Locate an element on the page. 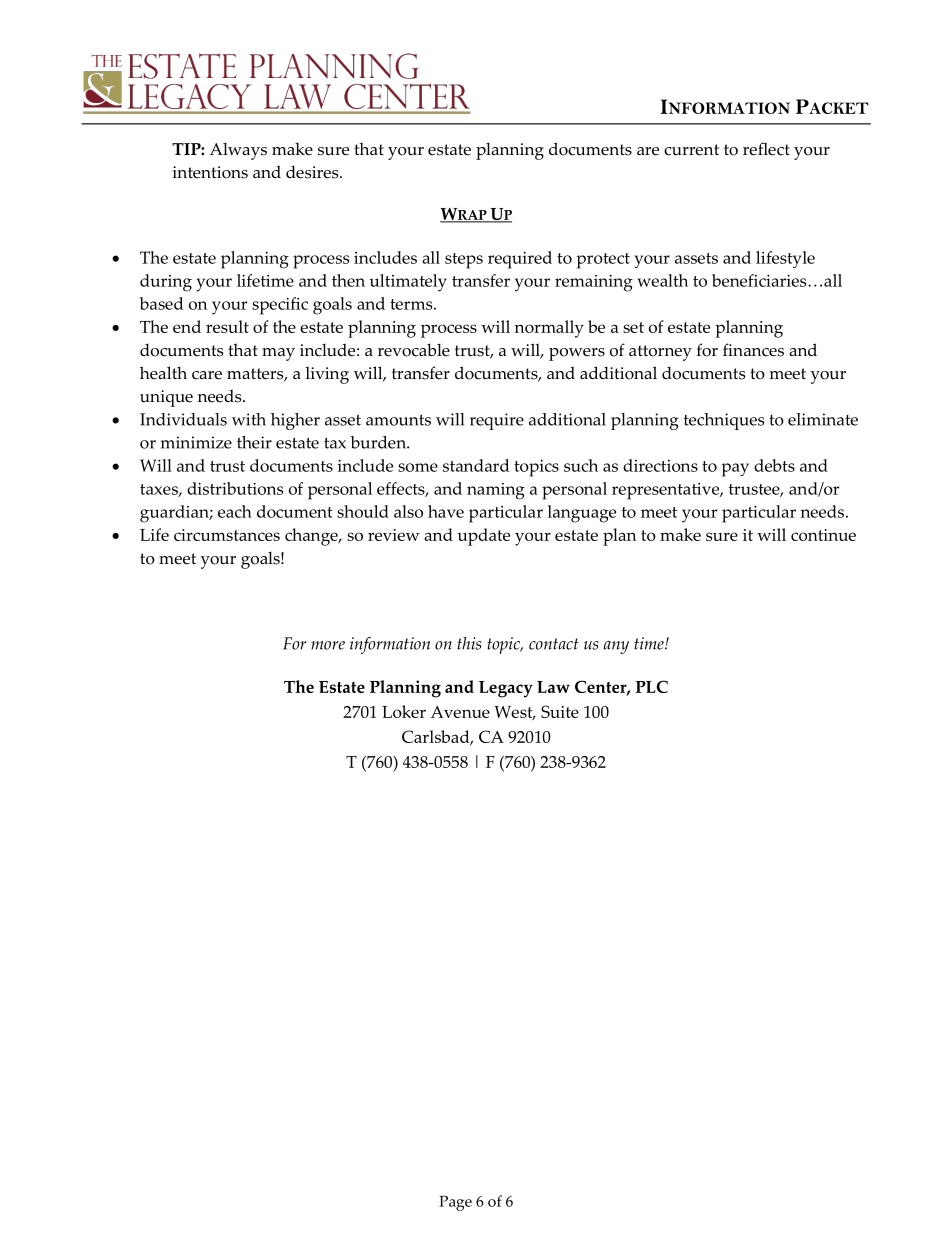 This image has height=1233, width=952. more is located at coordinates (328, 645).
